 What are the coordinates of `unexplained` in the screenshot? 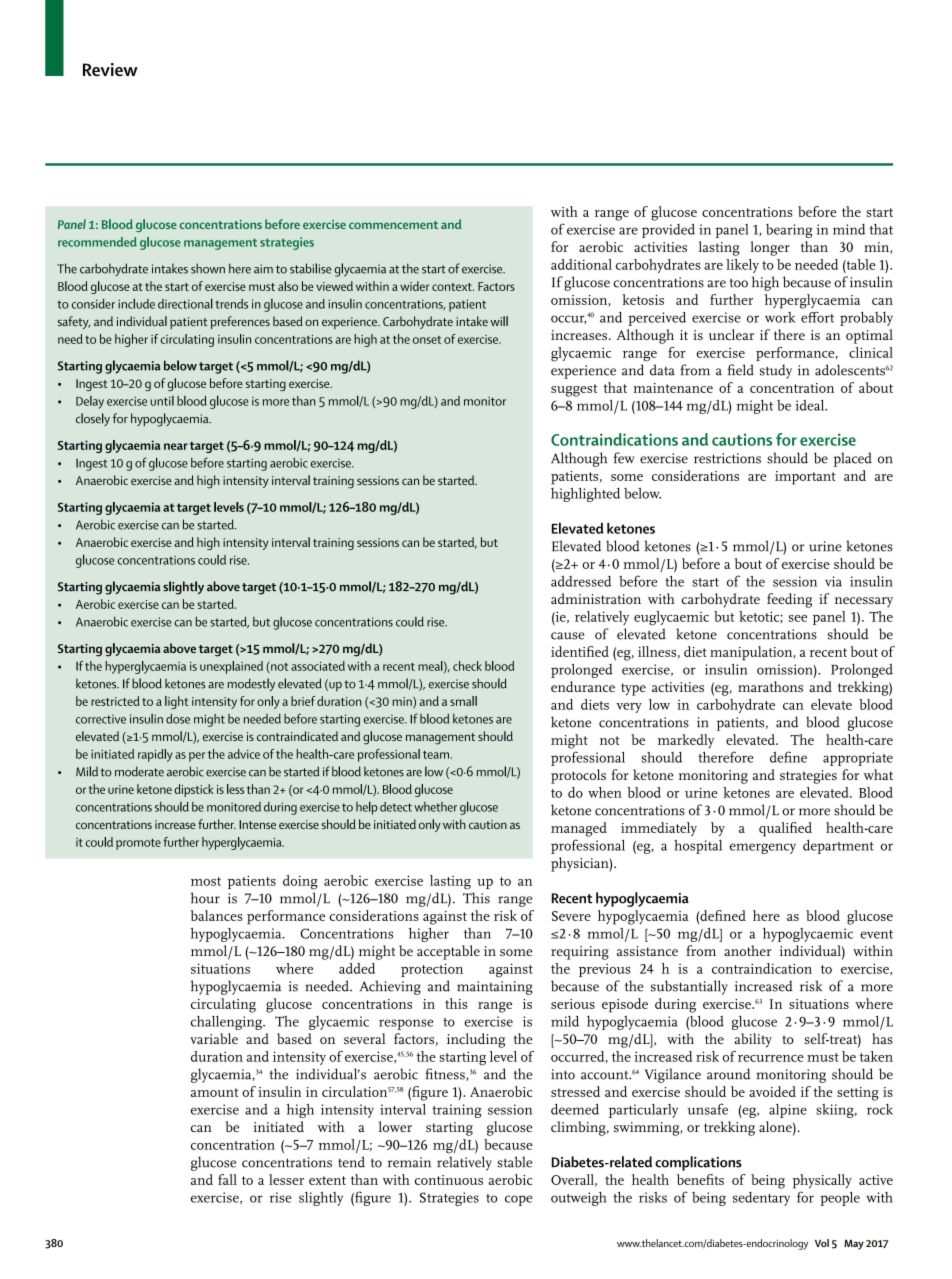 It's located at (231, 667).
